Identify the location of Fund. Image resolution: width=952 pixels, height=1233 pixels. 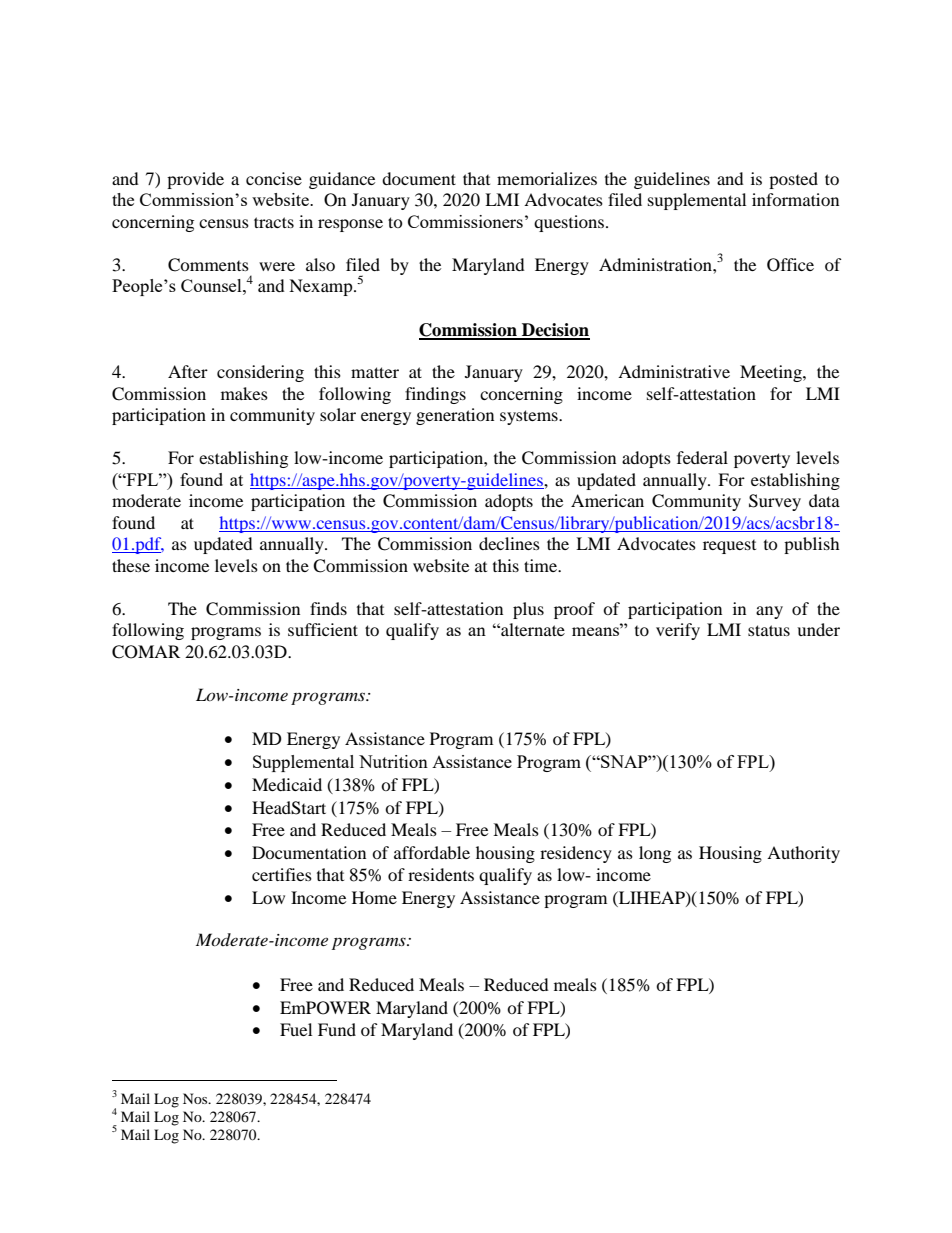
(337, 1029).
